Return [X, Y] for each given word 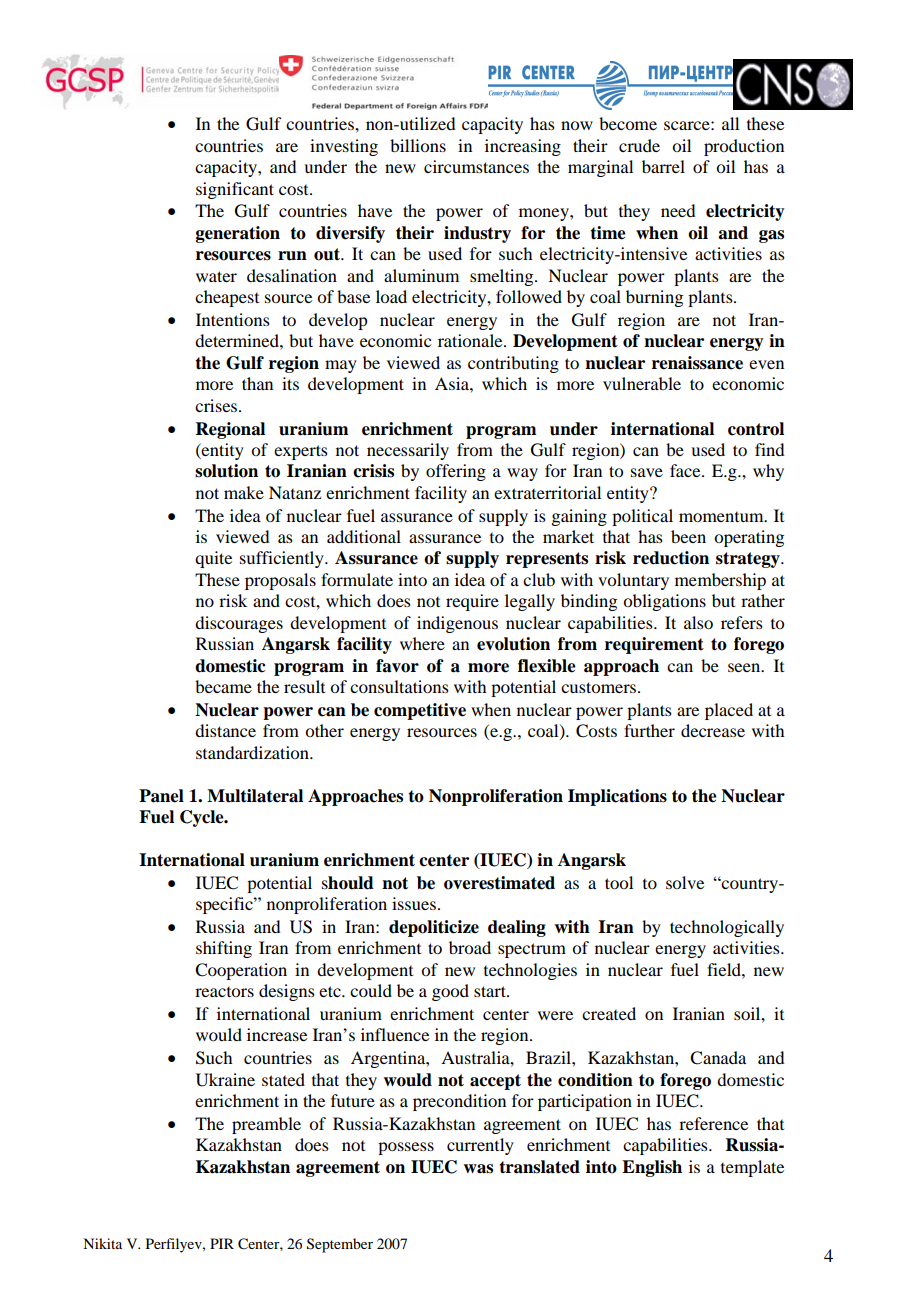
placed [729, 711]
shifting [224, 949]
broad [470, 947]
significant [235, 190]
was [478, 1169]
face [686, 470]
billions [418, 145]
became [223, 686]
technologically [727, 928]
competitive [420, 711]
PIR [222, 1243]
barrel [663, 166]
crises [217, 405]
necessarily [408, 451]
